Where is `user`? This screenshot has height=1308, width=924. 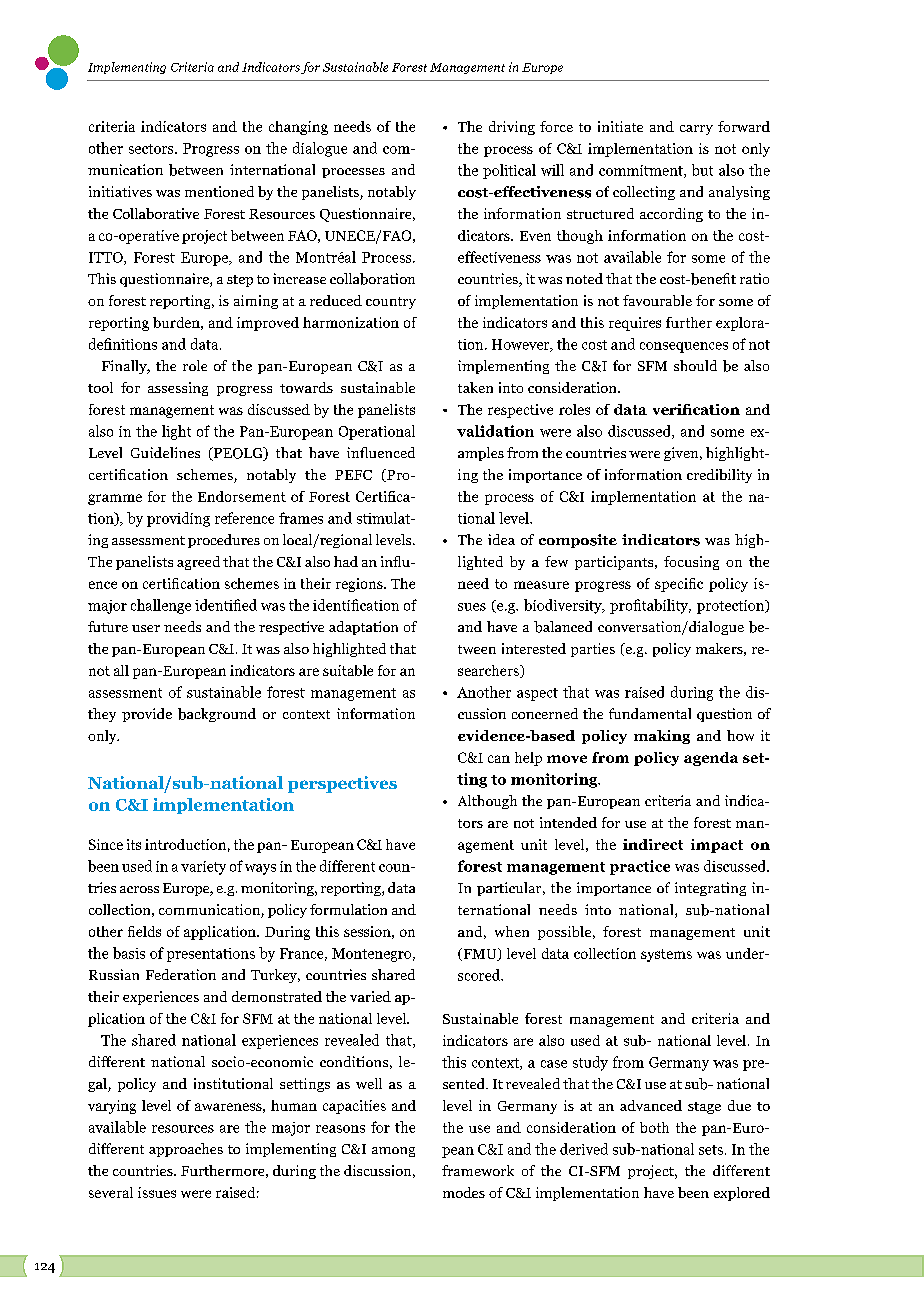
user is located at coordinates (146, 628).
